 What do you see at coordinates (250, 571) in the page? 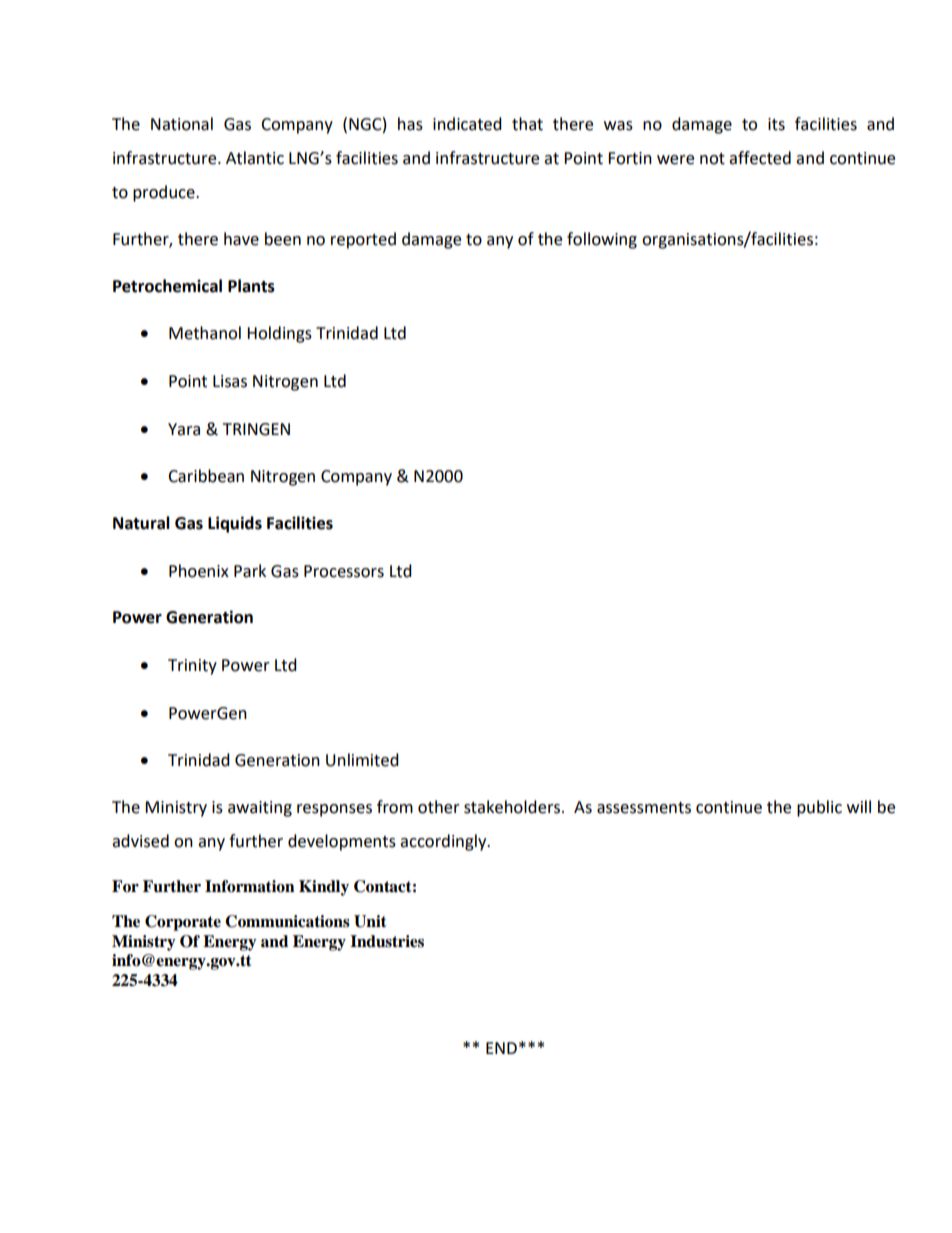
I see `Park` at bounding box center [250, 571].
